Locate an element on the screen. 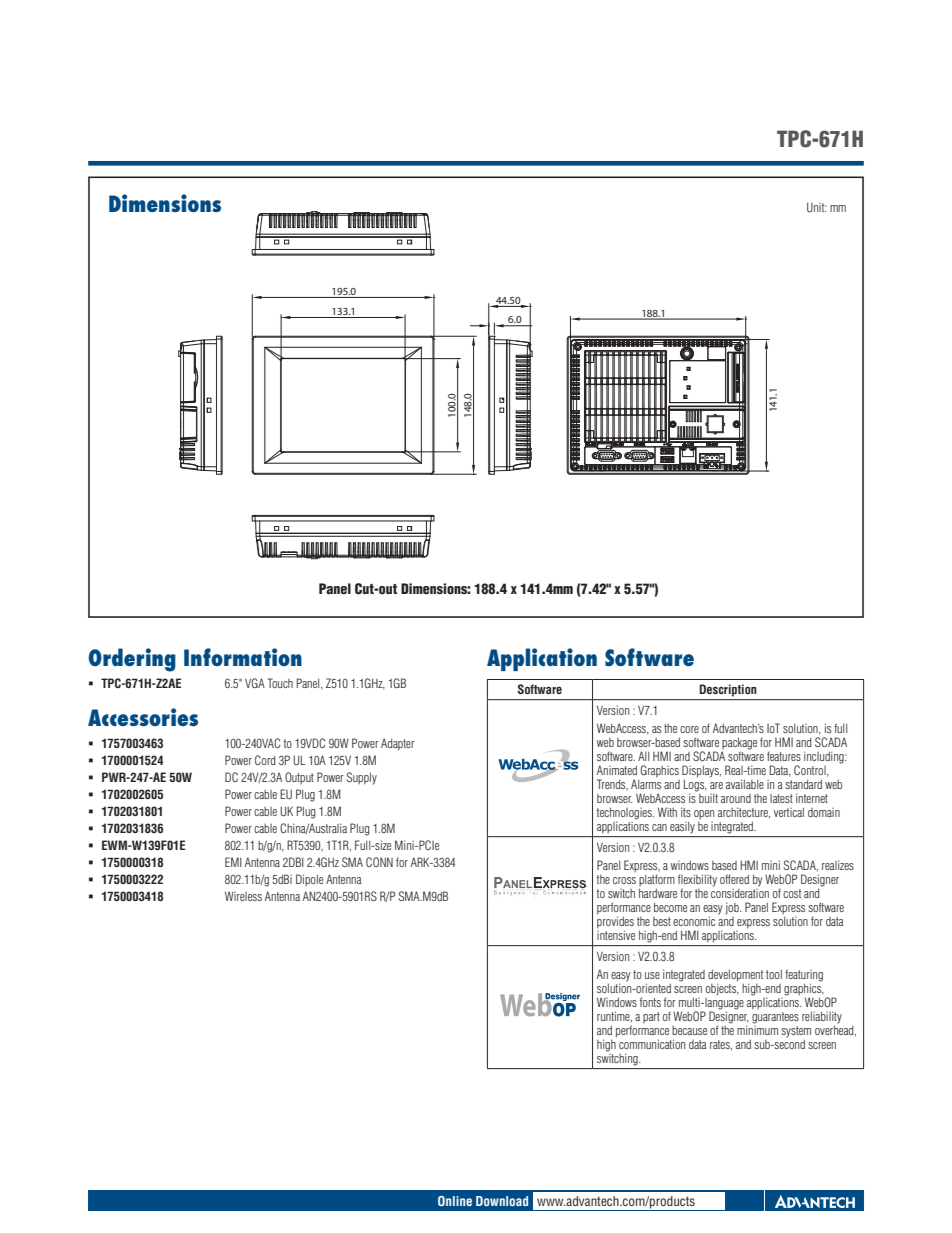 Image resolution: width=952 pixels, height=1233 pixels. Download is located at coordinates (502, 1201).
